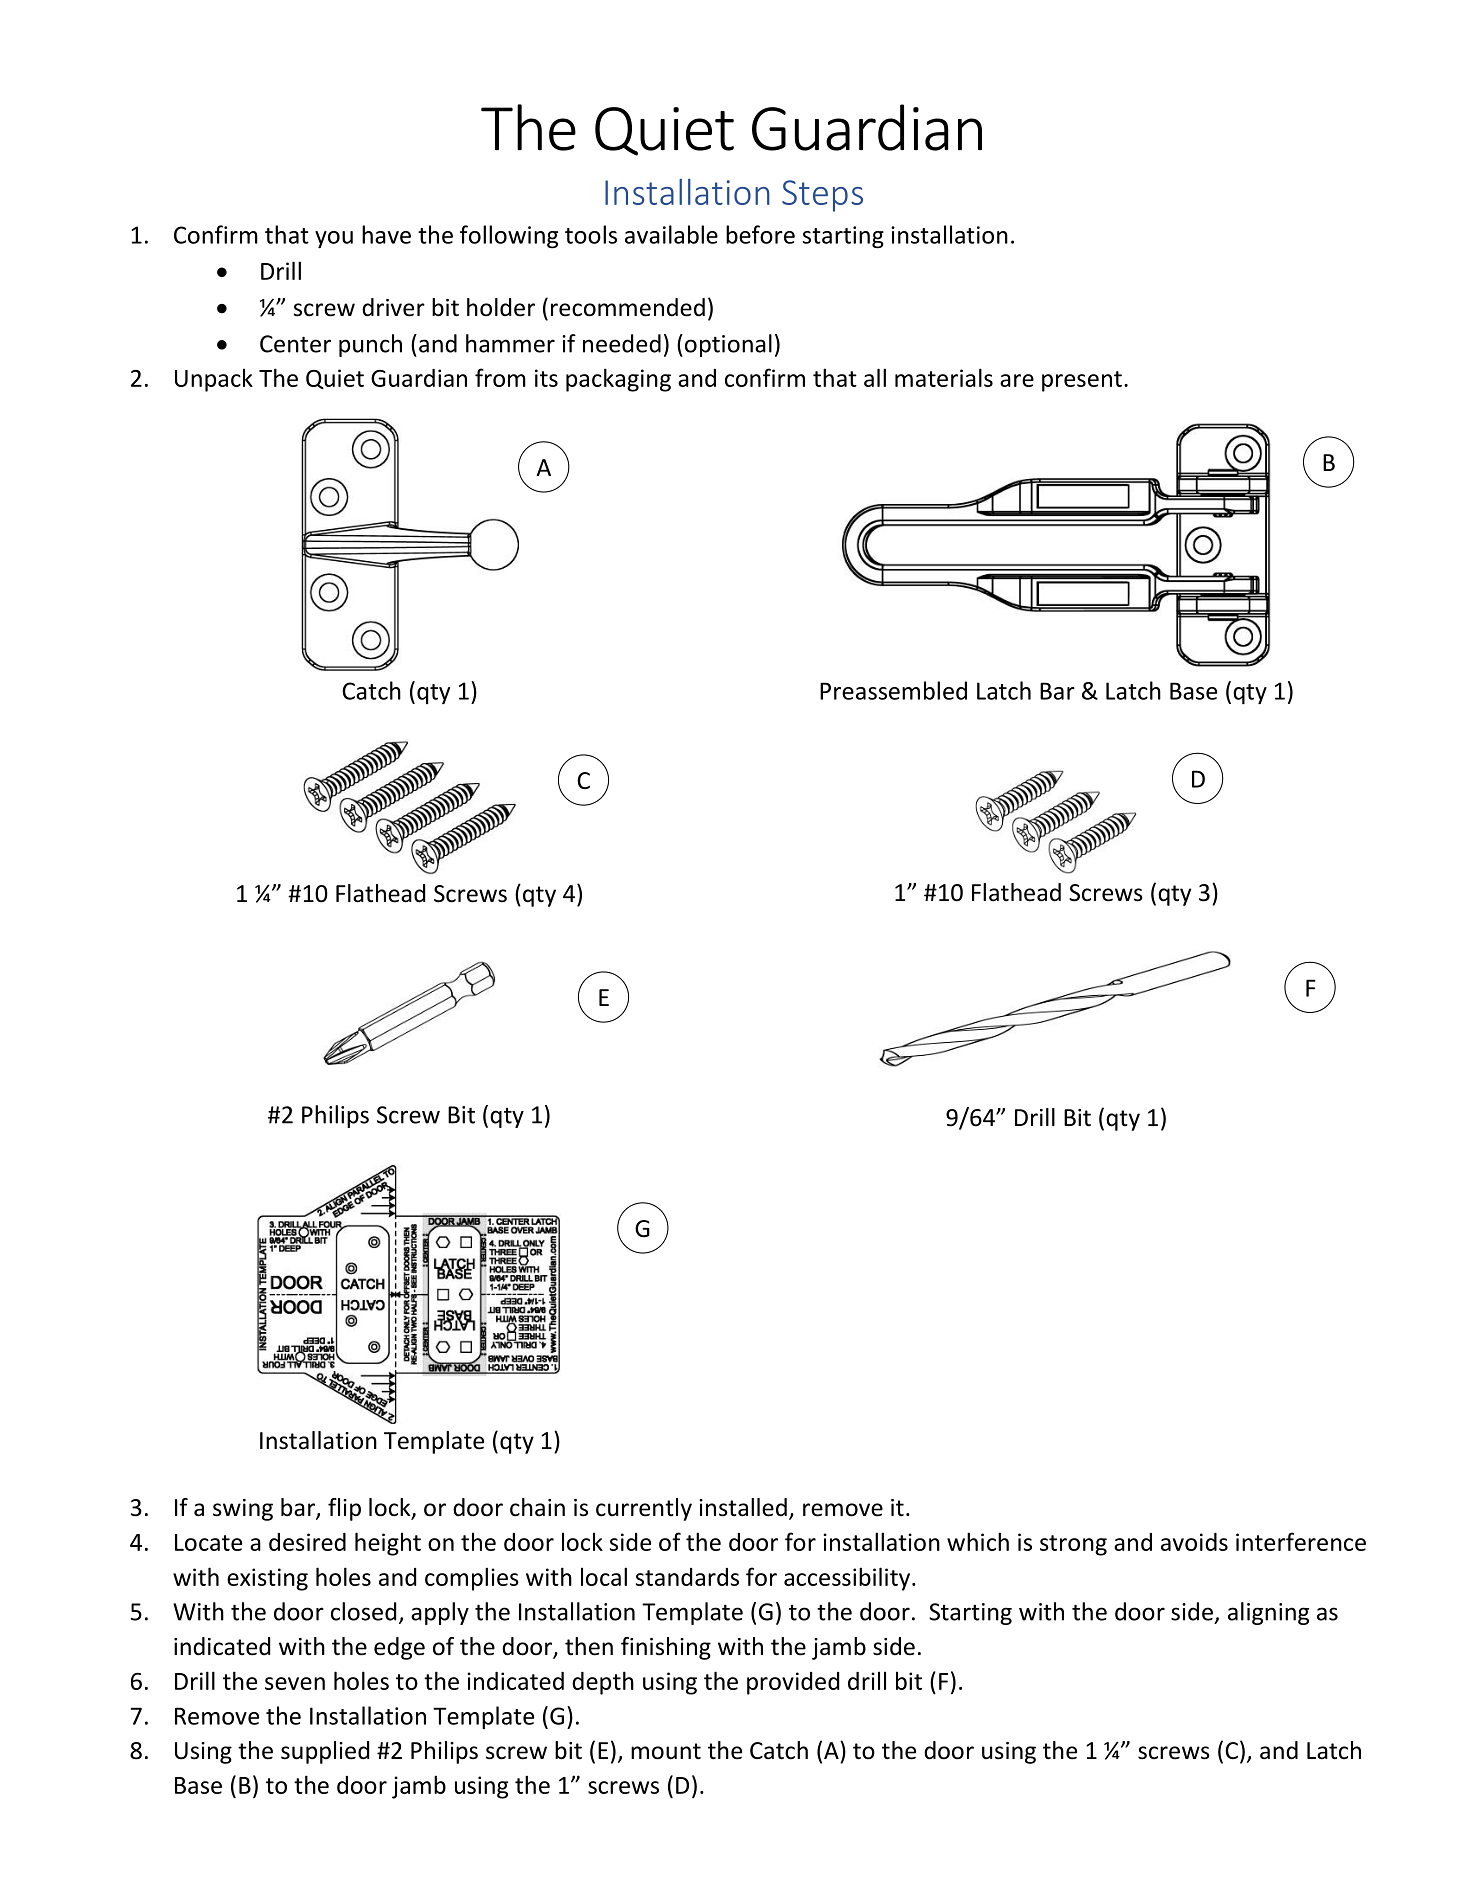 The width and height of the image is (1467, 1898). I want to click on Unpack, so click(214, 380).
